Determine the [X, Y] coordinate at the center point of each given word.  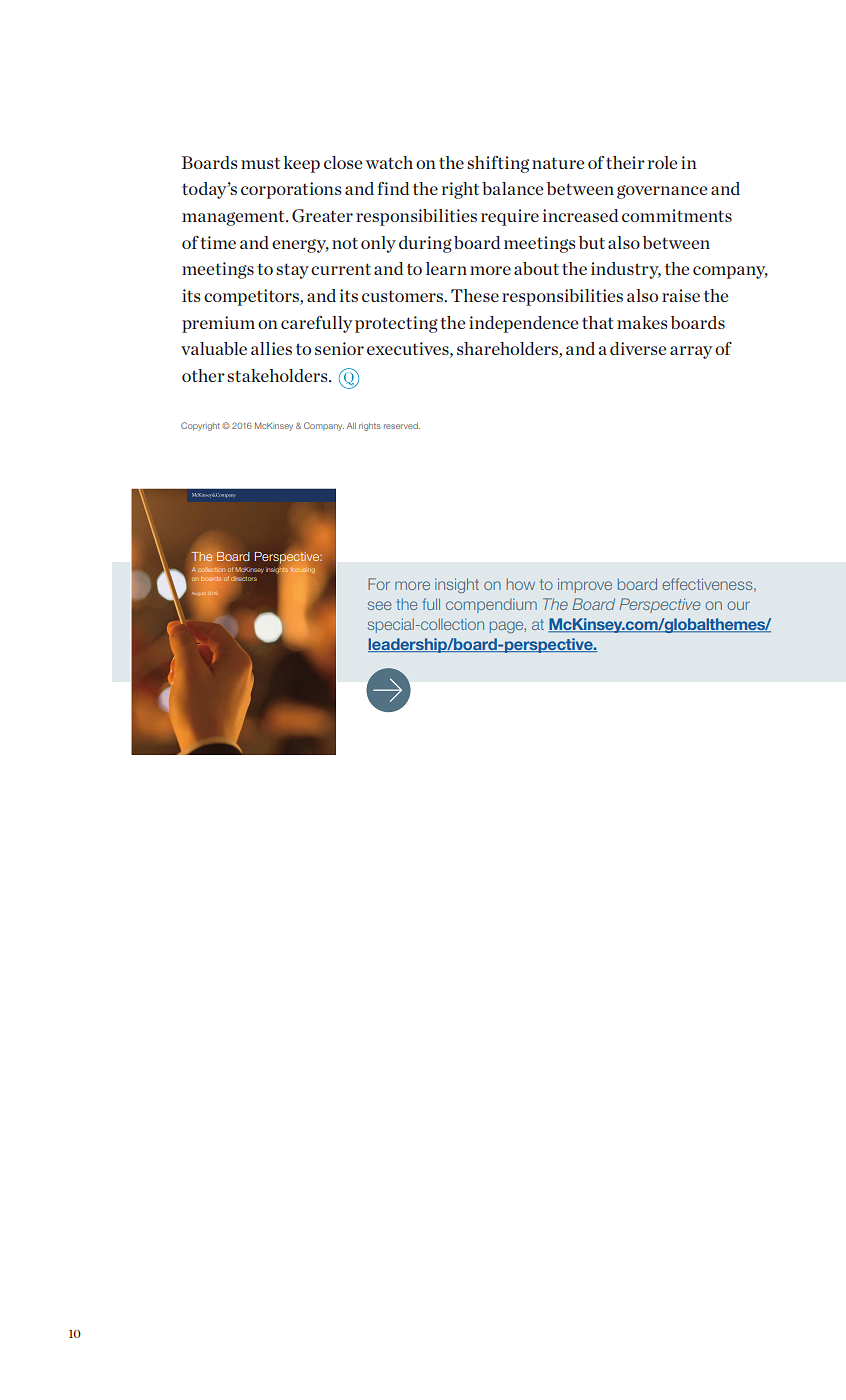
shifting [498, 164]
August [199, 593]
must [260, 163]
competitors [252, 297]
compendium [491, 605]
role [662, 162]
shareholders [508, 350]
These [475, 295]
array [691, 352]
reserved [402, 426]
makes [642, 322]
